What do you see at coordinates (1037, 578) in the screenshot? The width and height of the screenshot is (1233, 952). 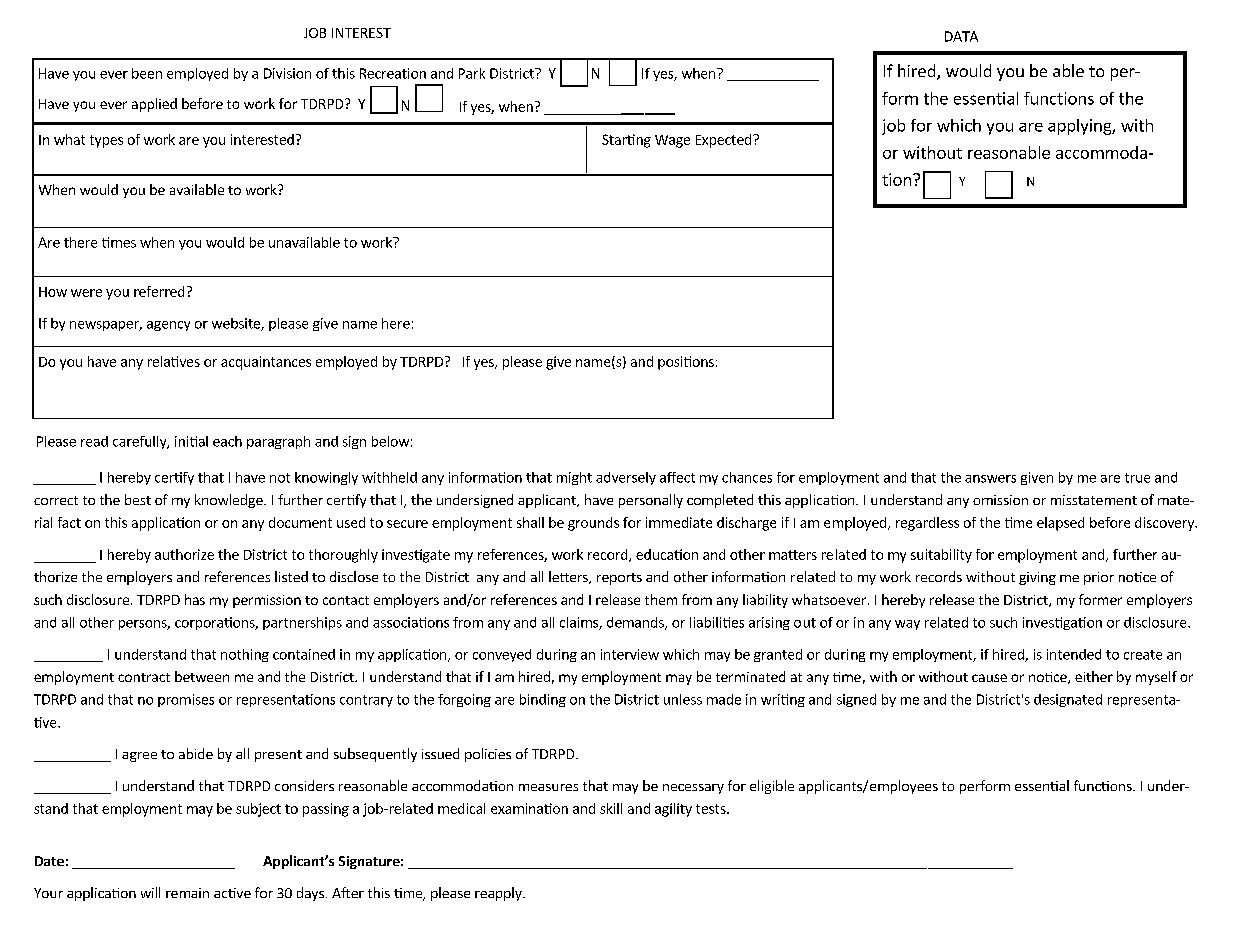 I see `giving` at bounding box center [1037, 578].
